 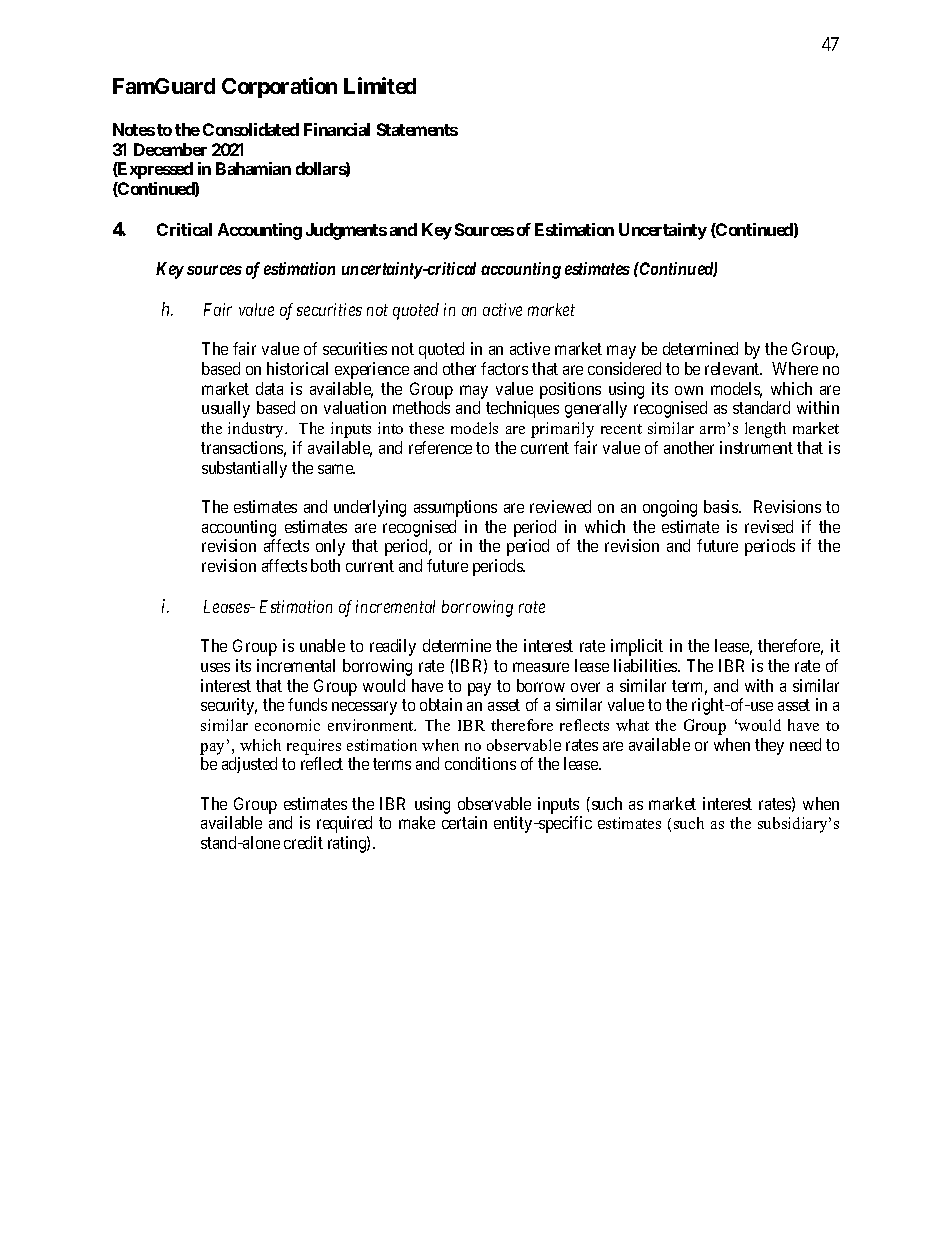 What do you see at coordinates (733, 368) in the page?
I see `relevant` at bounding box center [733, 368].
